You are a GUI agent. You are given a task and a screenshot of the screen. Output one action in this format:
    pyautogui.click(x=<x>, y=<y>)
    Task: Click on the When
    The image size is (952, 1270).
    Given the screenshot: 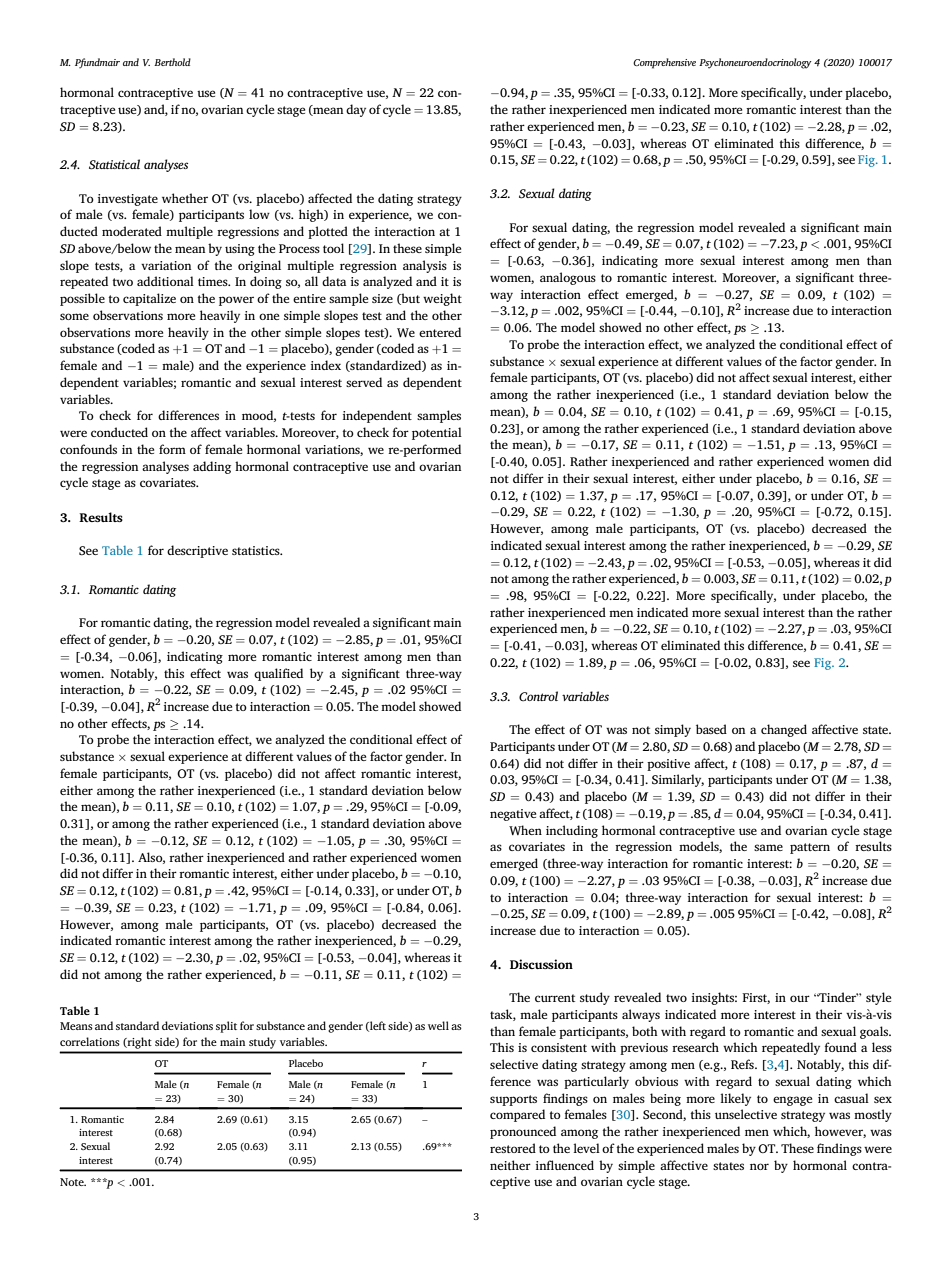 What is the action you would take?
    pyautogui.click(x=525, y=830)
